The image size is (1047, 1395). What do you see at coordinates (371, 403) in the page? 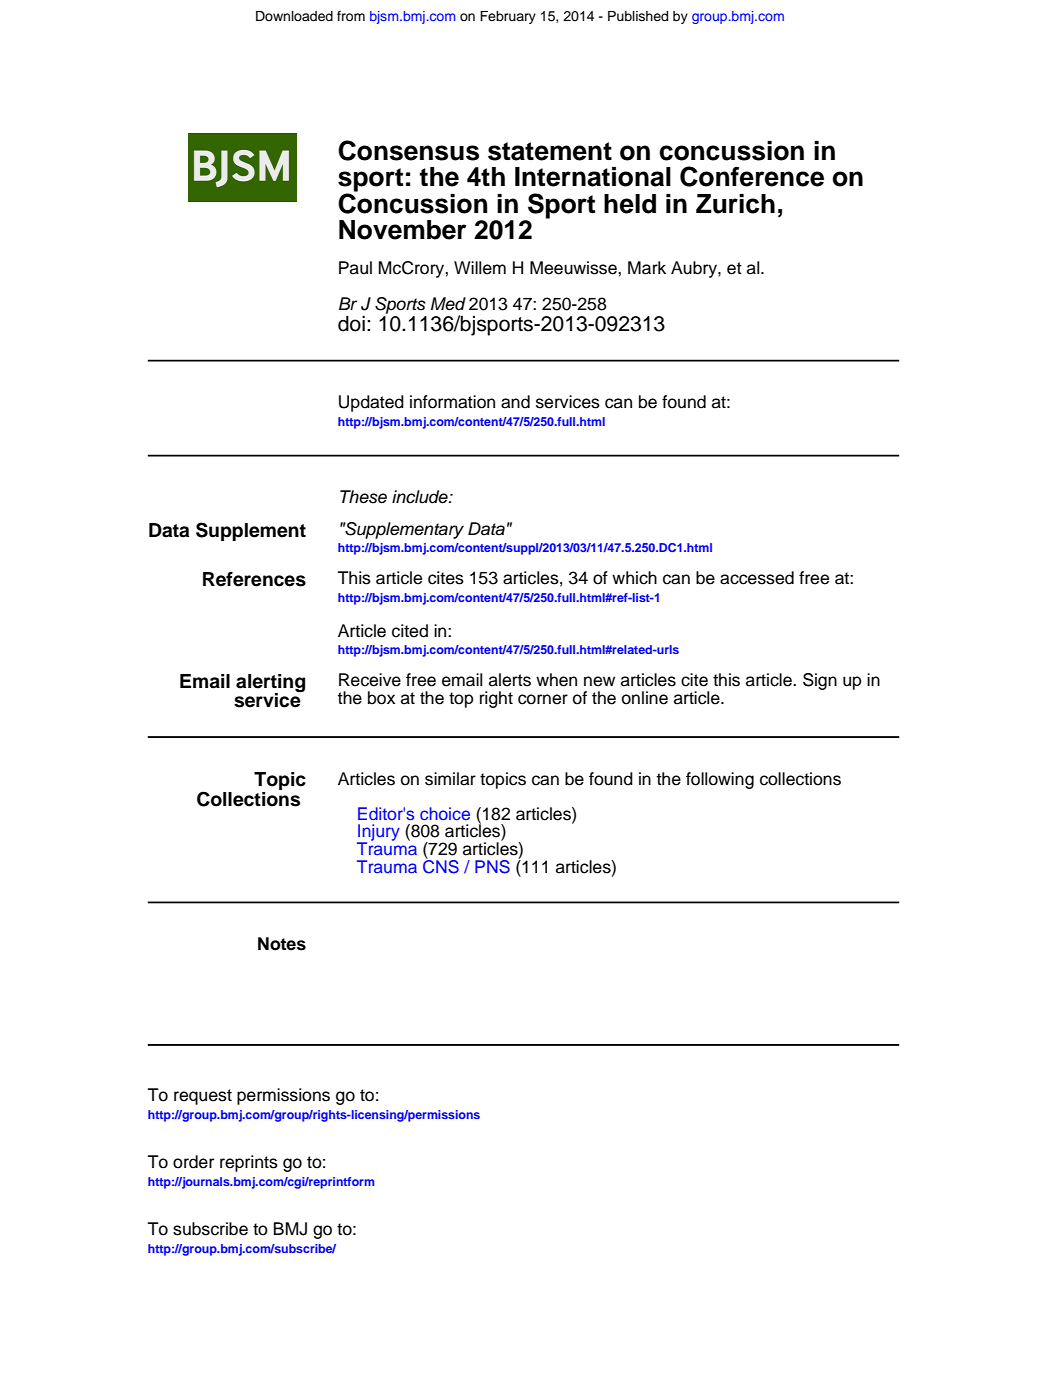
I see `Updated` at bounding box center [371, 403].
